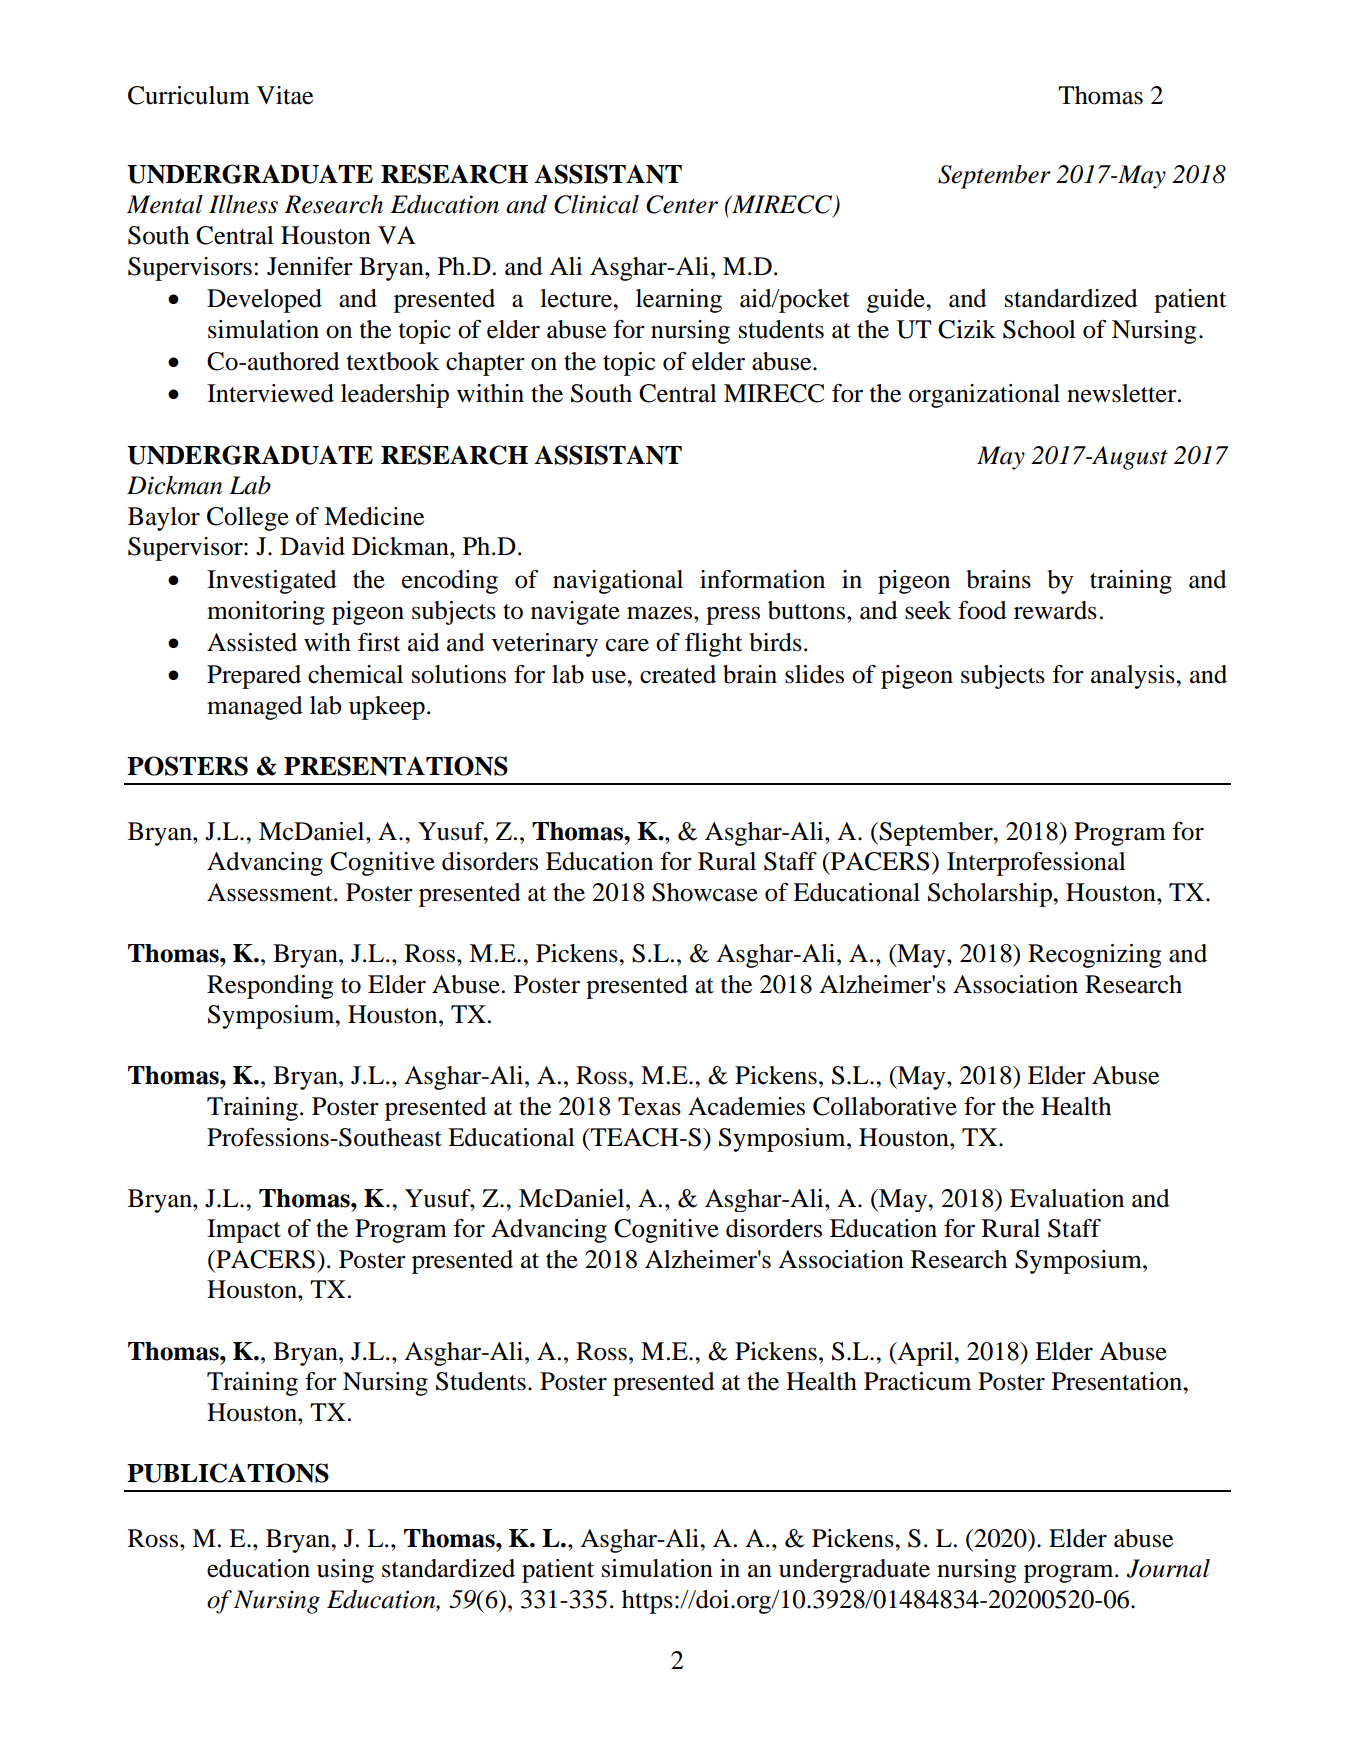 The height and width of the document is (1754, 1355). What do you see at coordinates (285, 95) in the document?
I see `Vitae` at bounding box center [285, 95].
